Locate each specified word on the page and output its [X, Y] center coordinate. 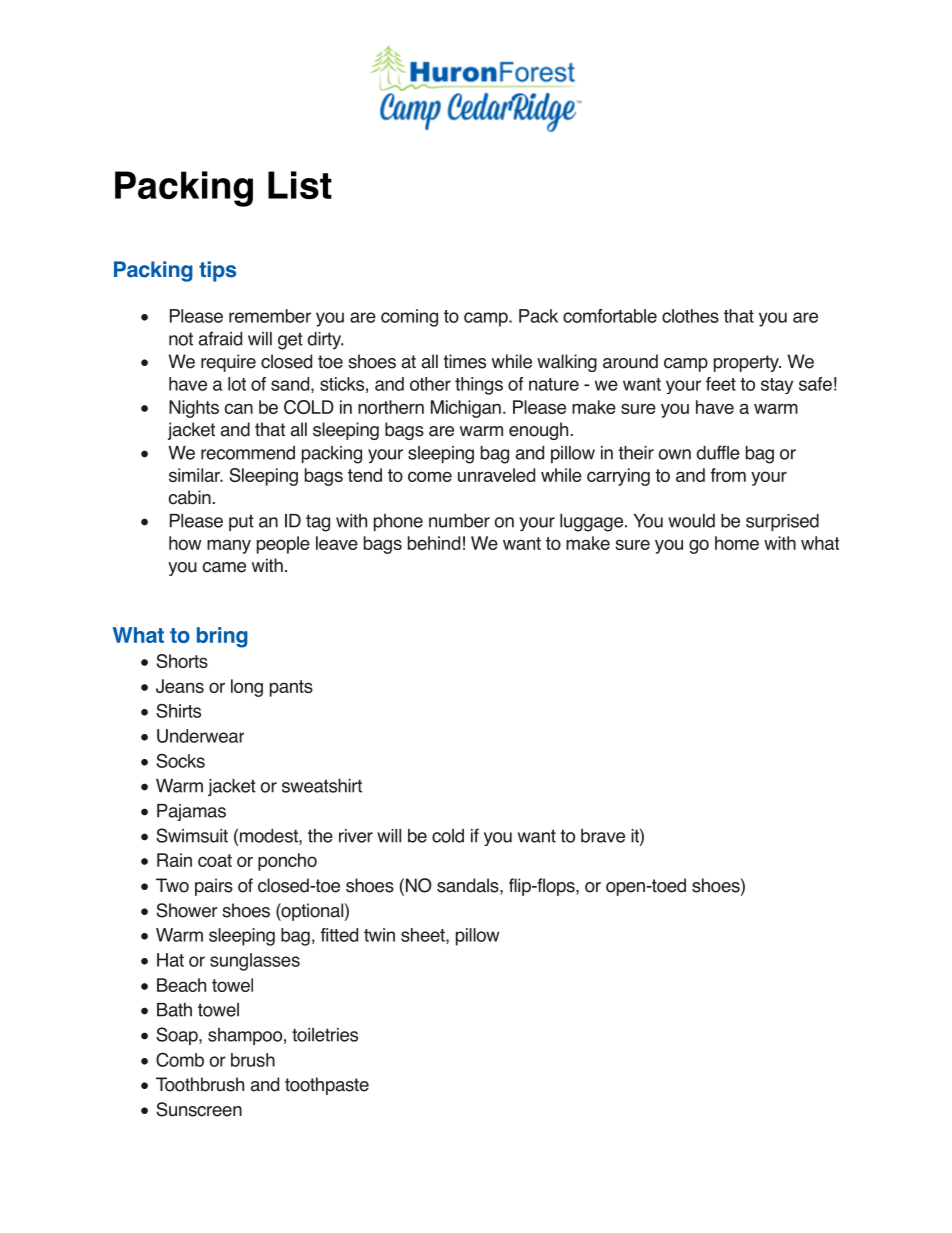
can [239, 408]
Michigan [466, 409]
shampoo [245, 1036]
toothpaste [327, 1086]
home [737, 543]
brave [603, 836]
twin [379, 935]
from [728, 475]
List [300, 185]
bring [222, 637]
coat [215, 860]
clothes [690, 316]
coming [409, 318]
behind [434, 543]
